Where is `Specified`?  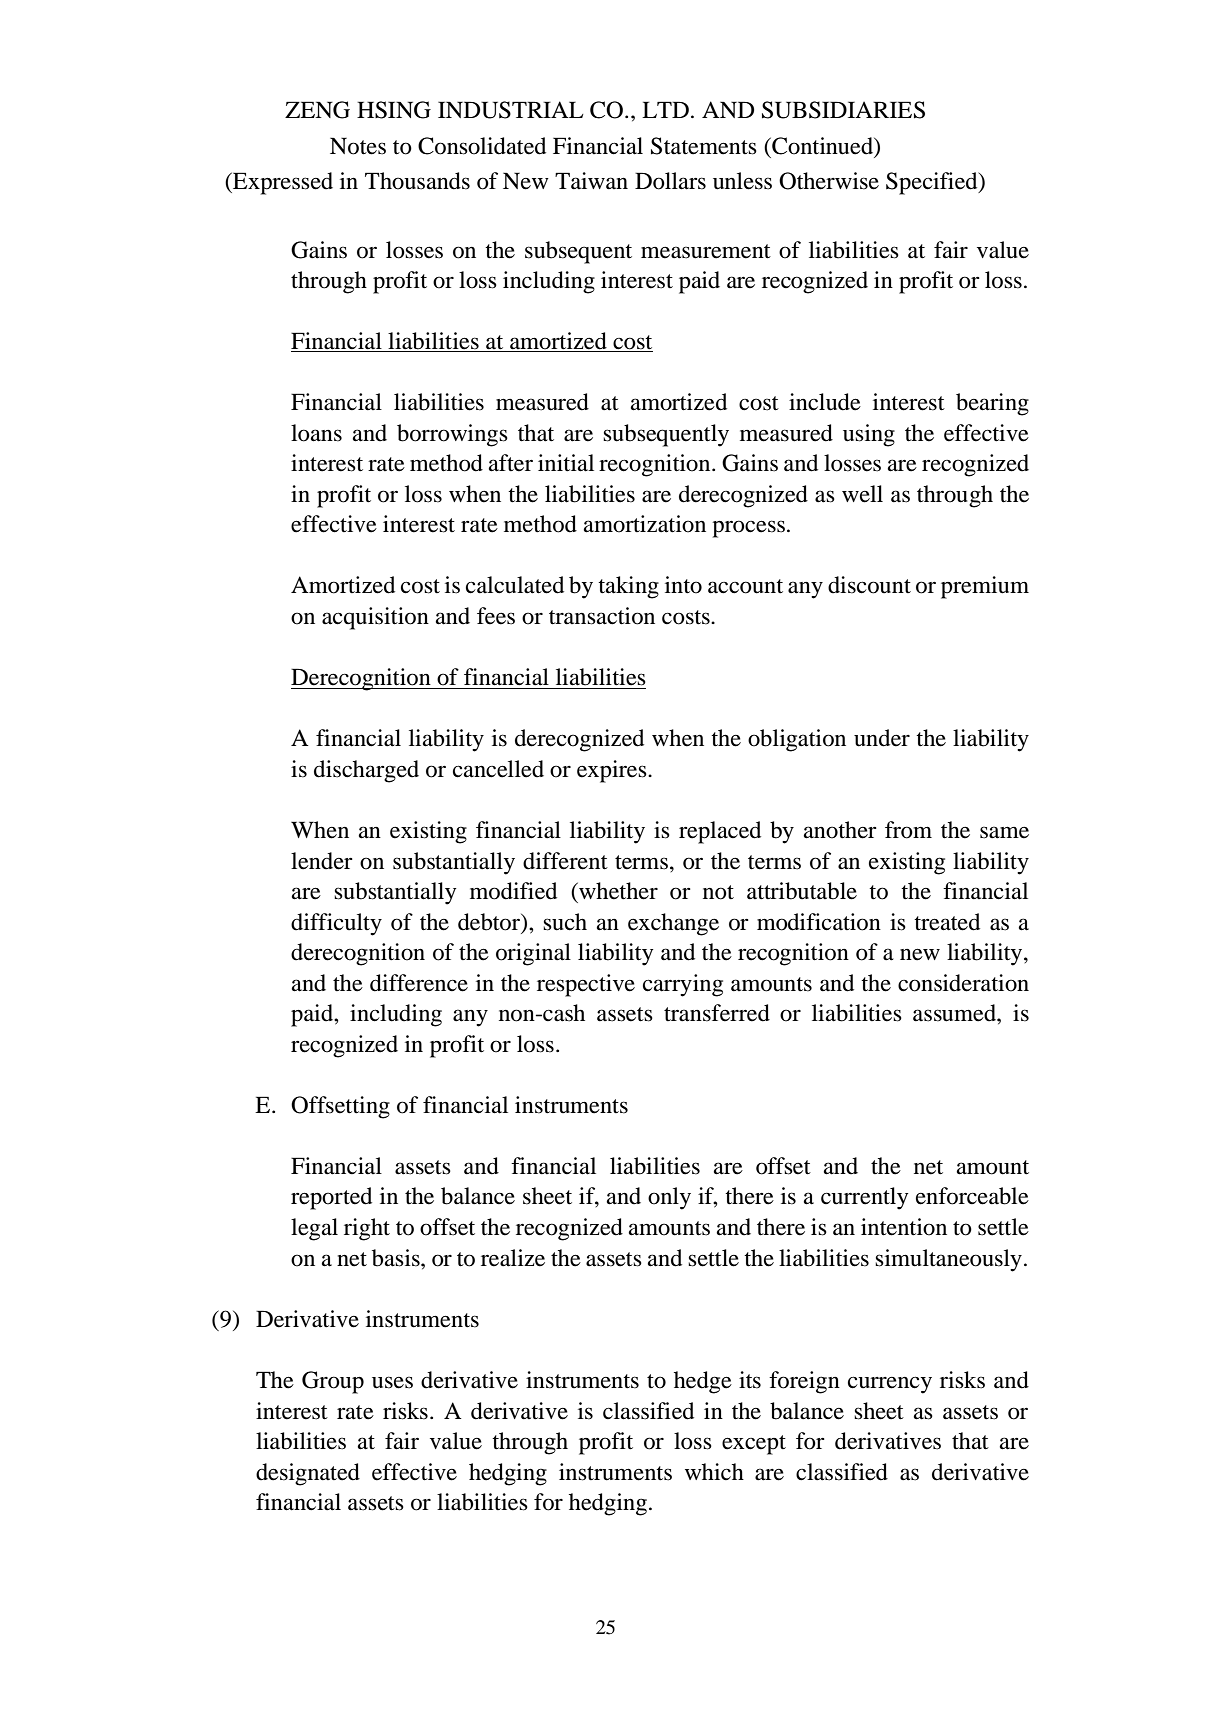 Specified is located at coordinates (933, 183).
